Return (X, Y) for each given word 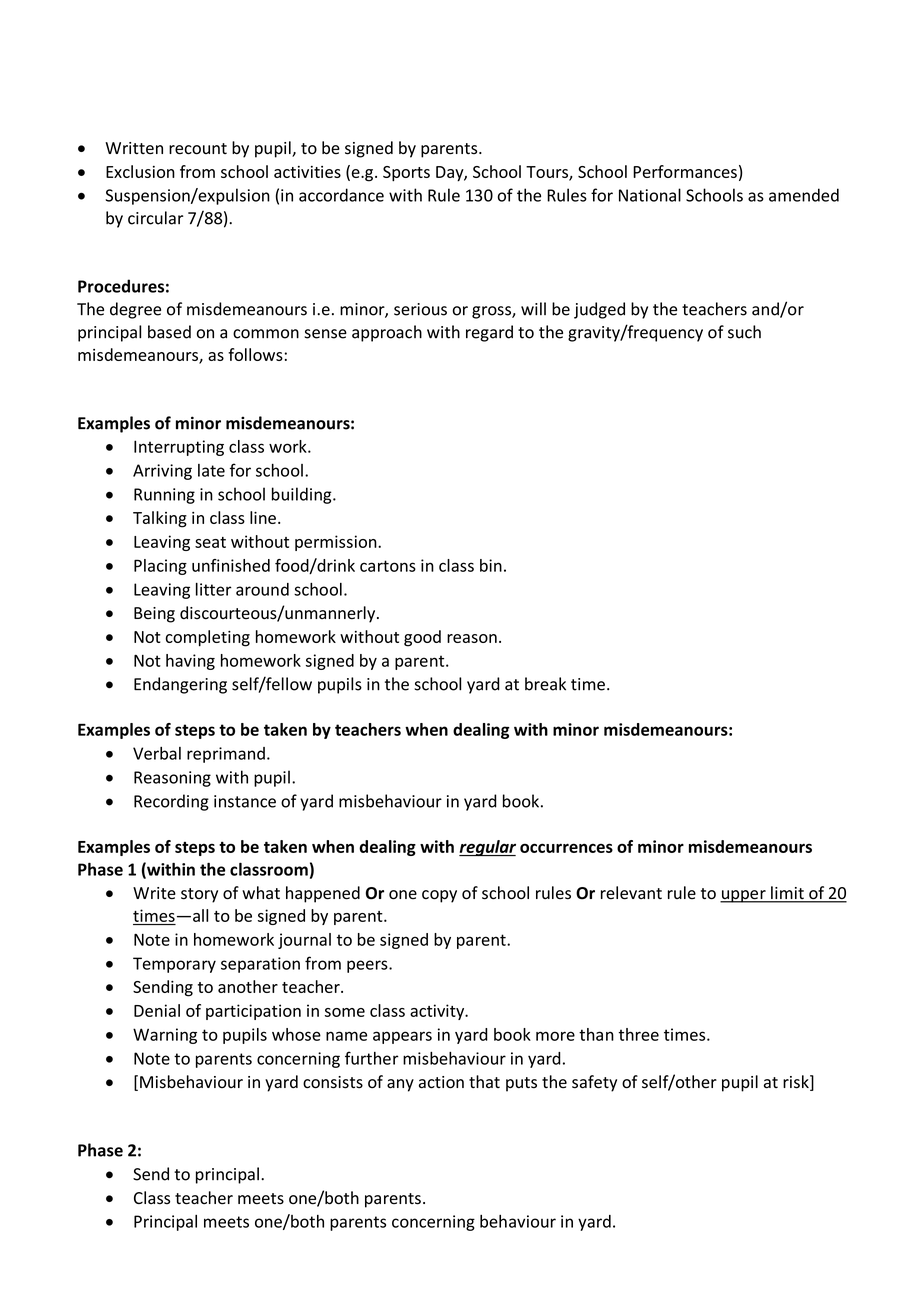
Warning (165, 1036)
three (639, 1034)
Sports (406, 174)
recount (198, 149)
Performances (685, 171)
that (484, 1082)
